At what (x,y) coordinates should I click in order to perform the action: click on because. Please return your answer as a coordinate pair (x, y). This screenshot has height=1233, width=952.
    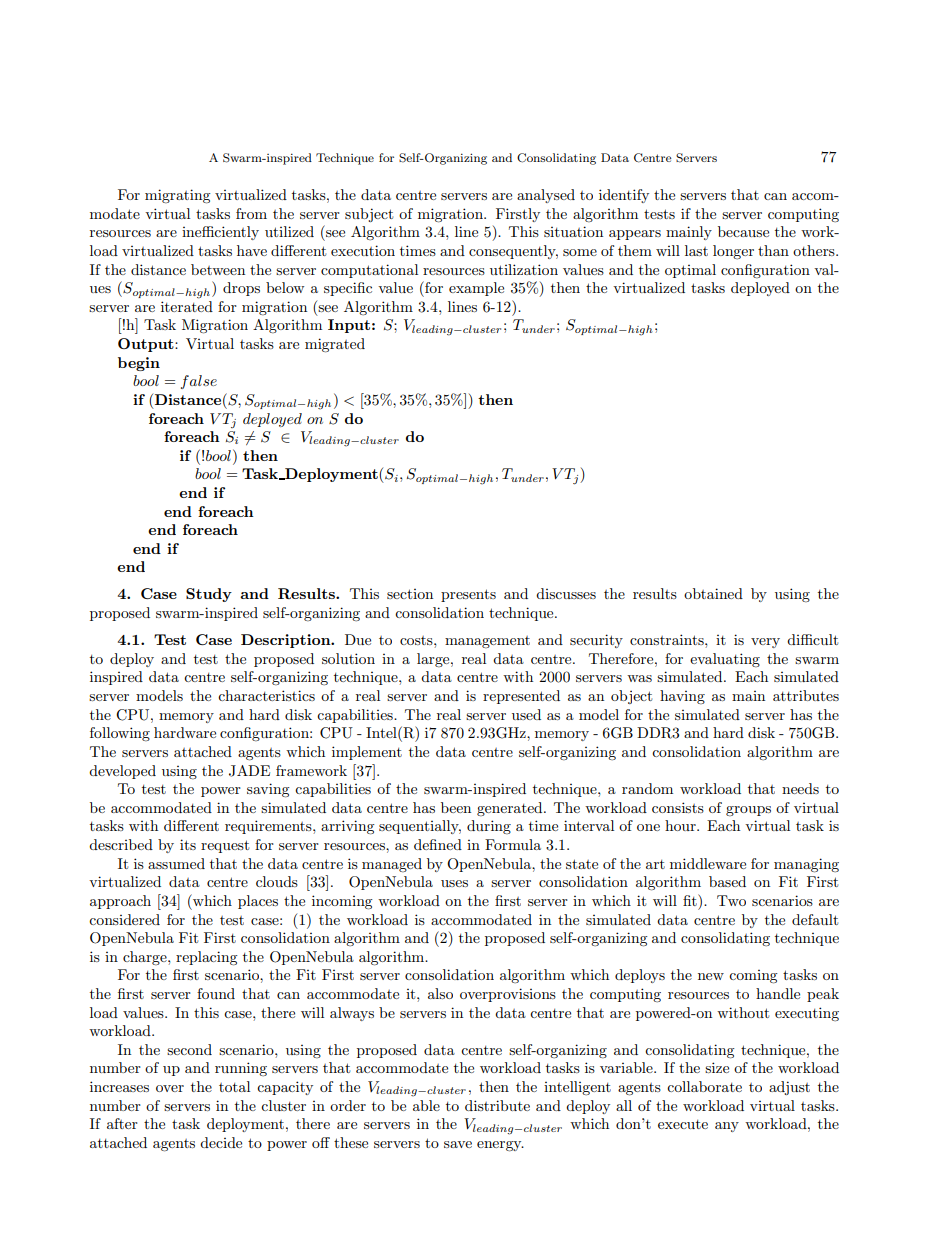
    Looking at the image, I should click on (743, 231).
